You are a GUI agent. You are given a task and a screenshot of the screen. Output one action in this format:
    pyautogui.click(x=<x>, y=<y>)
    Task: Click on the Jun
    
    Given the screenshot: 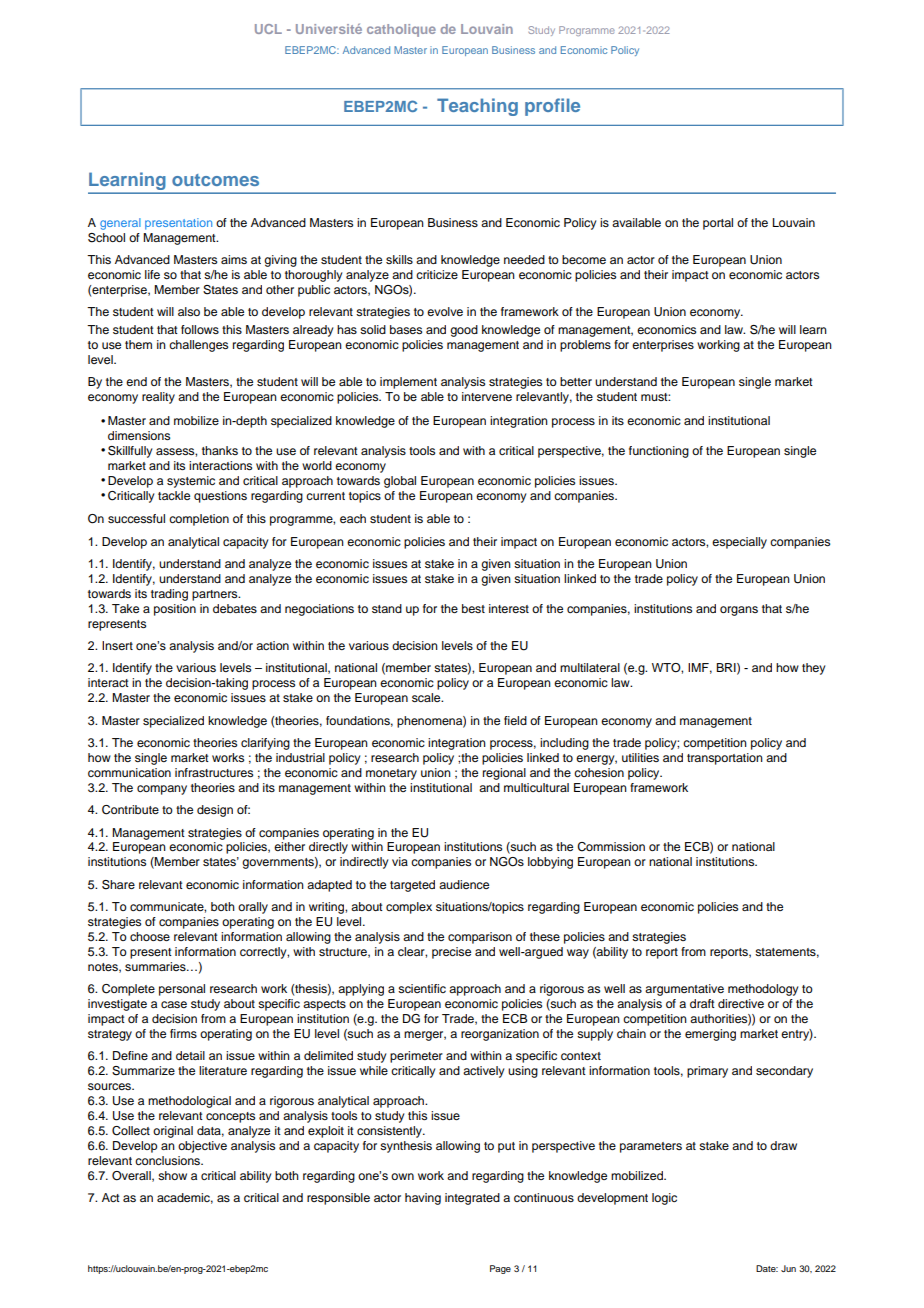 What is the action you would take?
    pyautogui.click(x=788, y=1268)
